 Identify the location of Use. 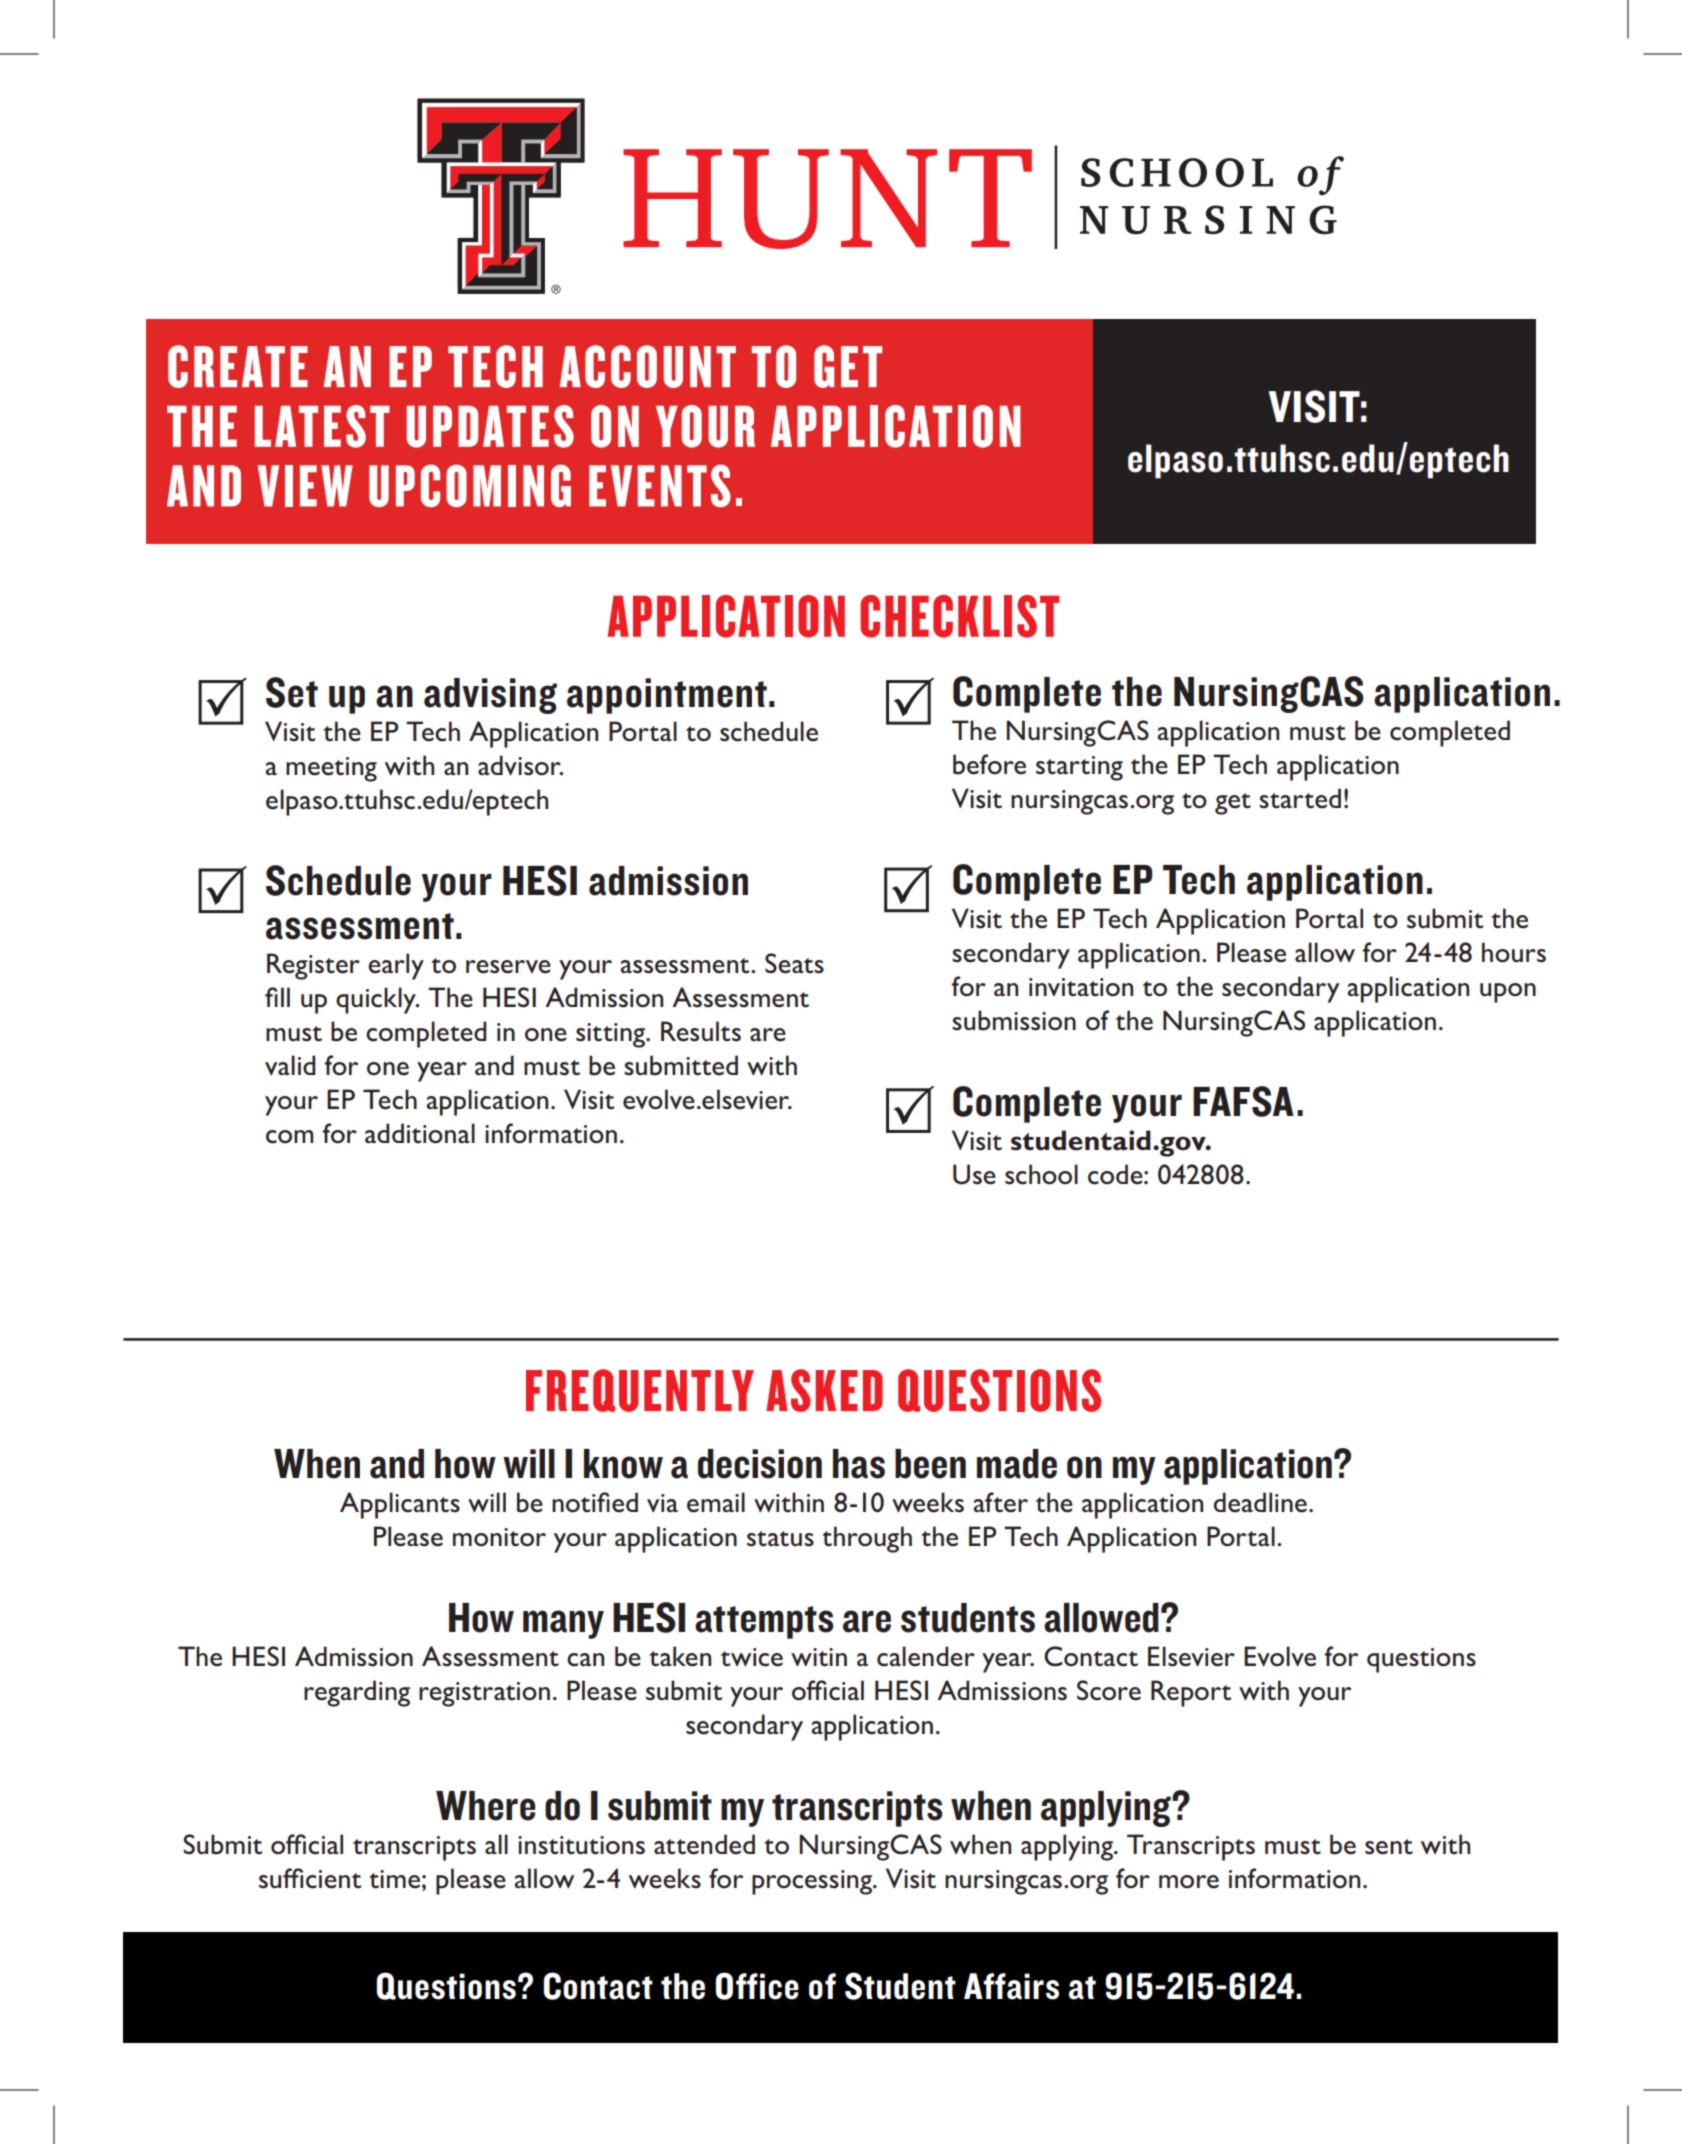
(974, 1174).
